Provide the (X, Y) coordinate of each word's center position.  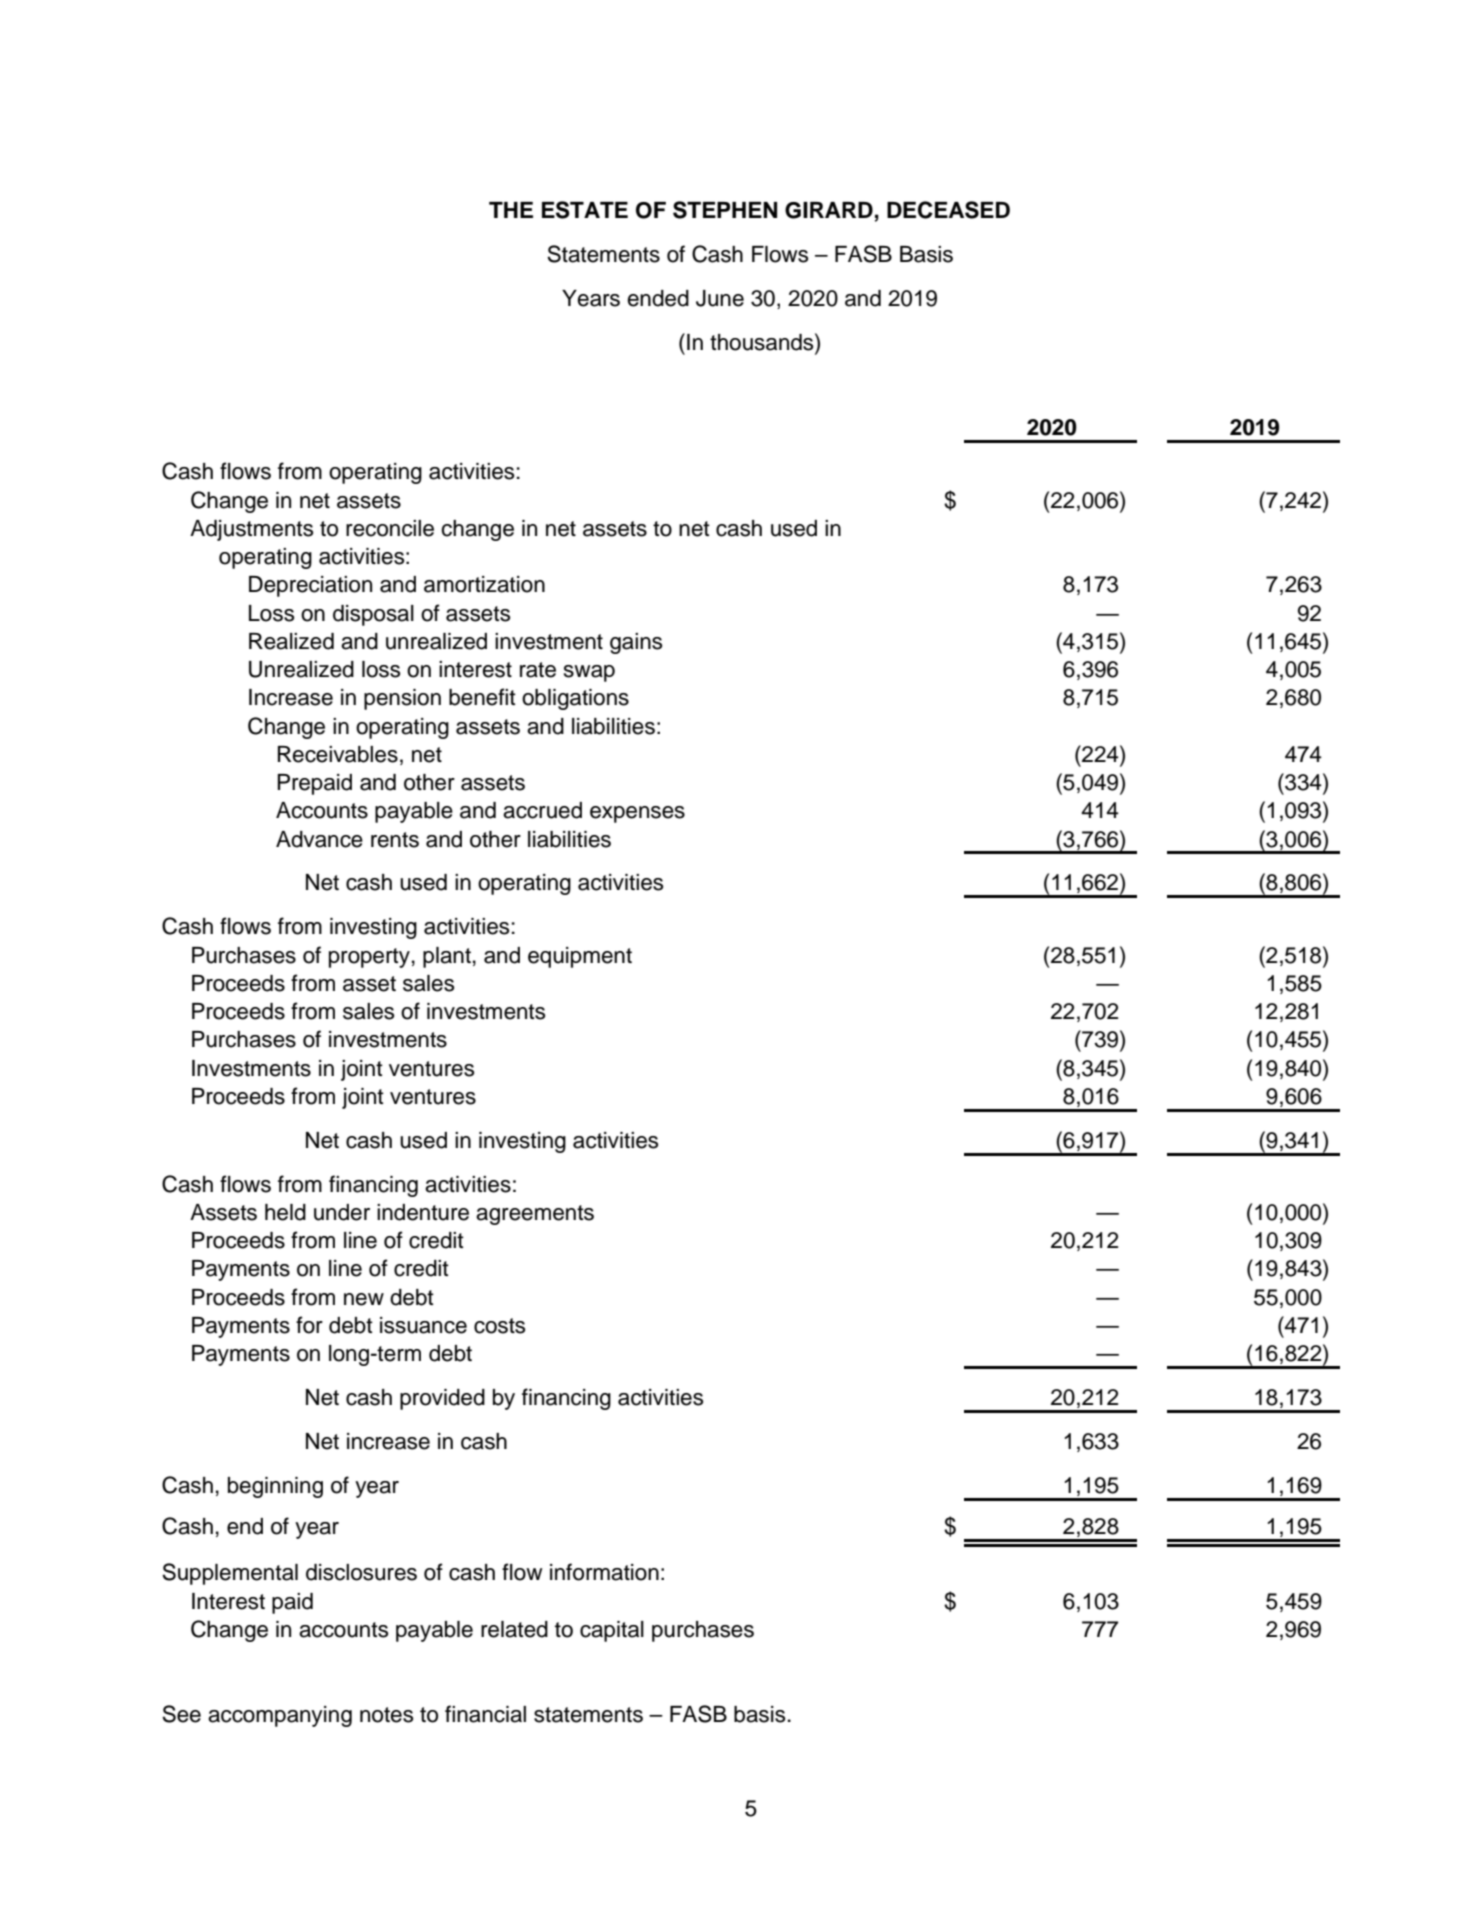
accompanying (280, 1716)
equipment (580, 957)
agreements (535, 1215)
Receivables (338, 754)
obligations (575, 699)
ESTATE (585, 210)
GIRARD (829, 210)
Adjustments (251, 530)
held (285, 1212)
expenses (637, 814)
